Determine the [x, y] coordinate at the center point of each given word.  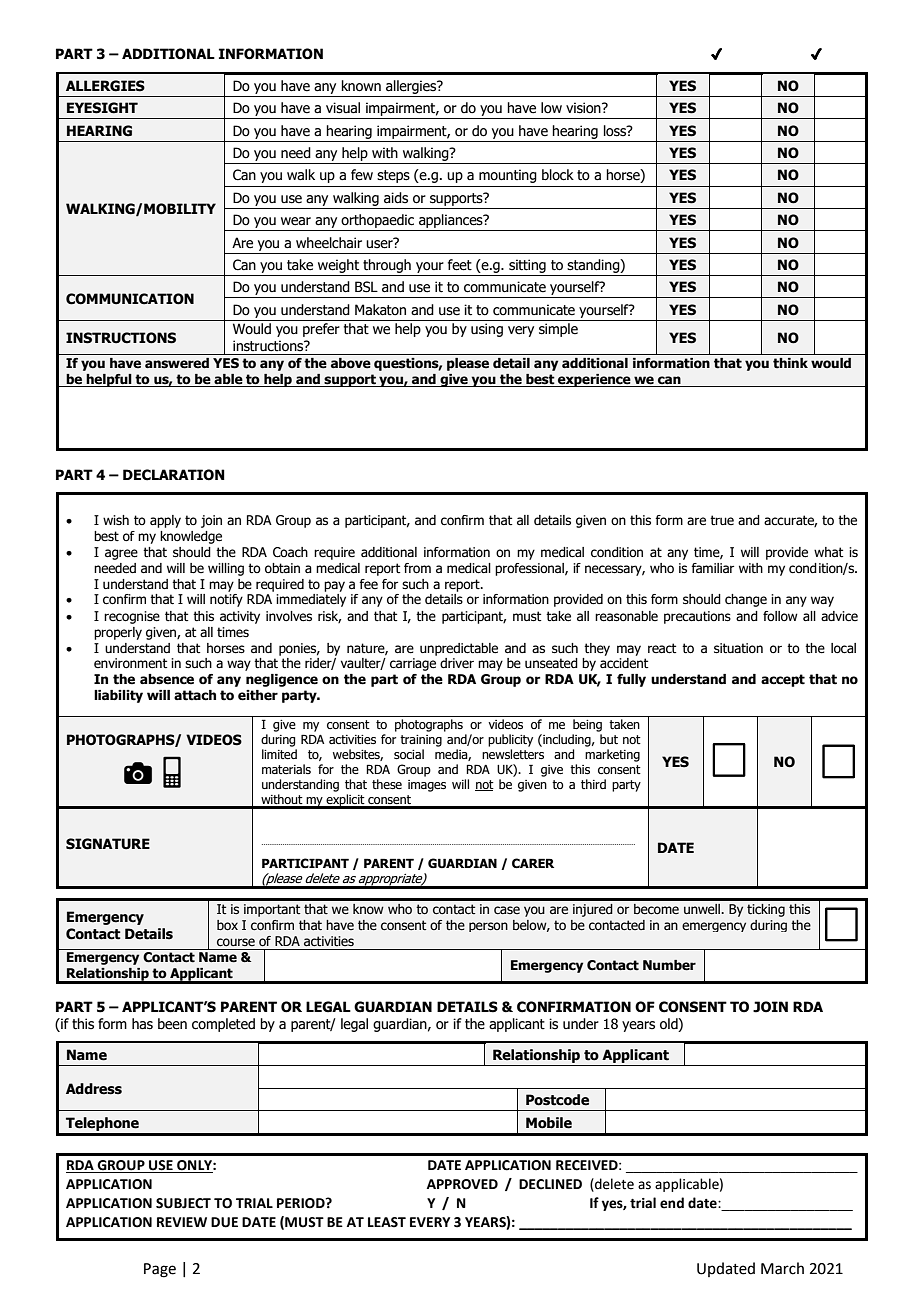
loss [616, 131]
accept [783, 680]
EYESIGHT [102, 108]
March [782, 1268]
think [790, 363]
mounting [508, 176]
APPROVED [462, 1184]
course [236, 942]
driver [457, 663]
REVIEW [182, 1222]
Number [669, 965]
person [488, 927]
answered [177, 363]
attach [195, 695]
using [487, 330]
